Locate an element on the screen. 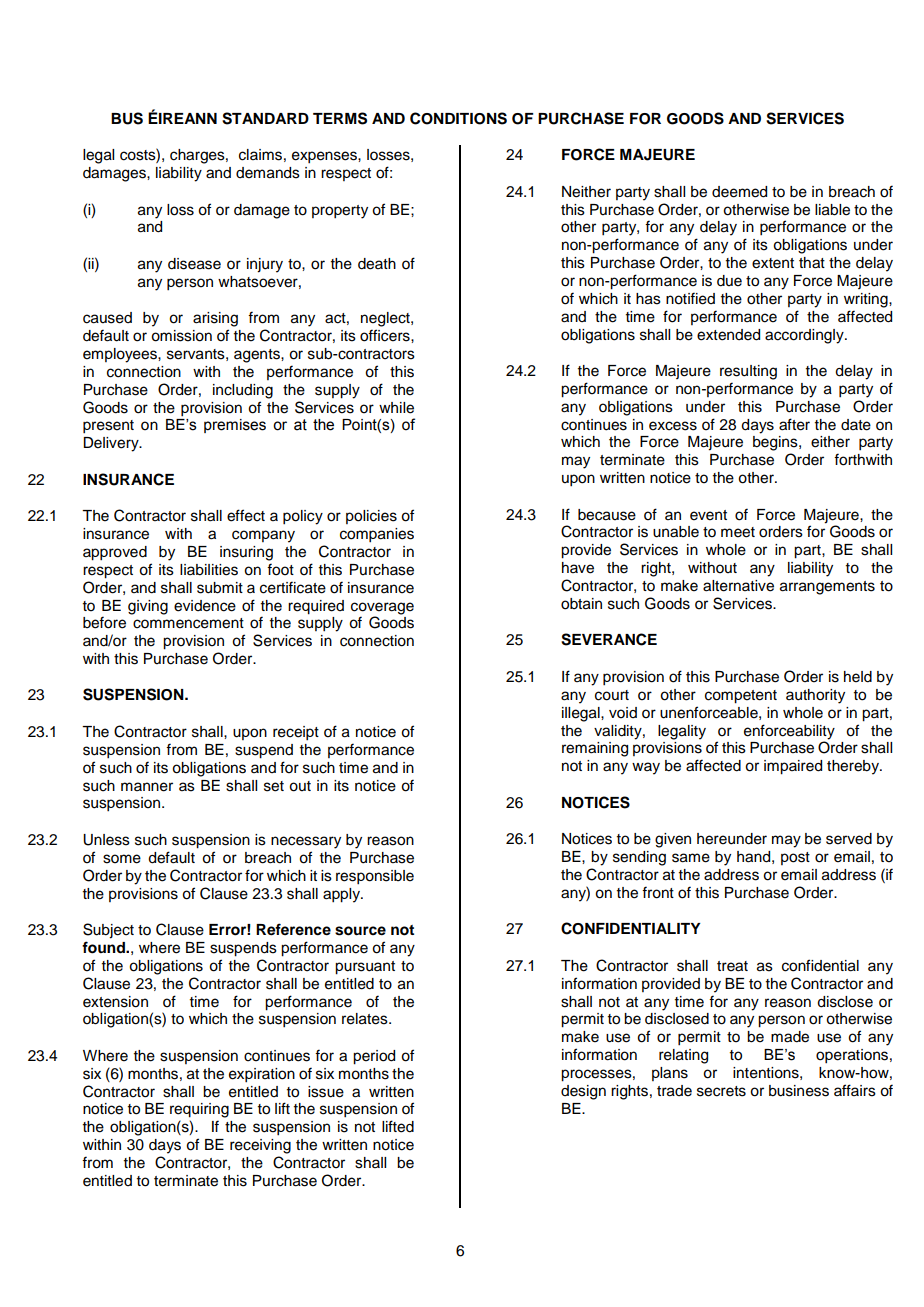 Image resolution: width=924 pixels, height=1307 pixels. alternative is located at coordinates (738, 586).
